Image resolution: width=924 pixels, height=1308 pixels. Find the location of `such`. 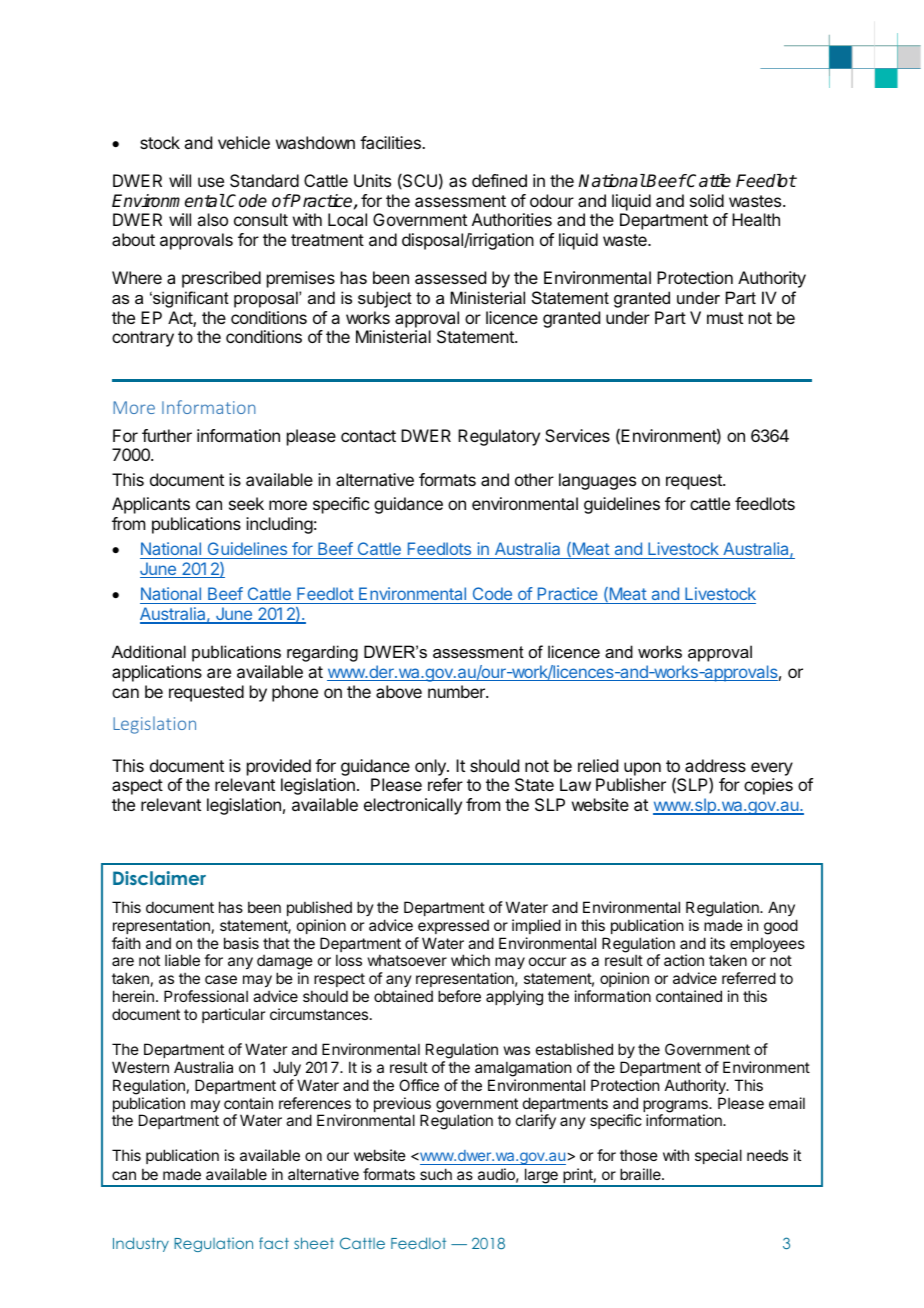

such is located at coordinates (436, 1174).
